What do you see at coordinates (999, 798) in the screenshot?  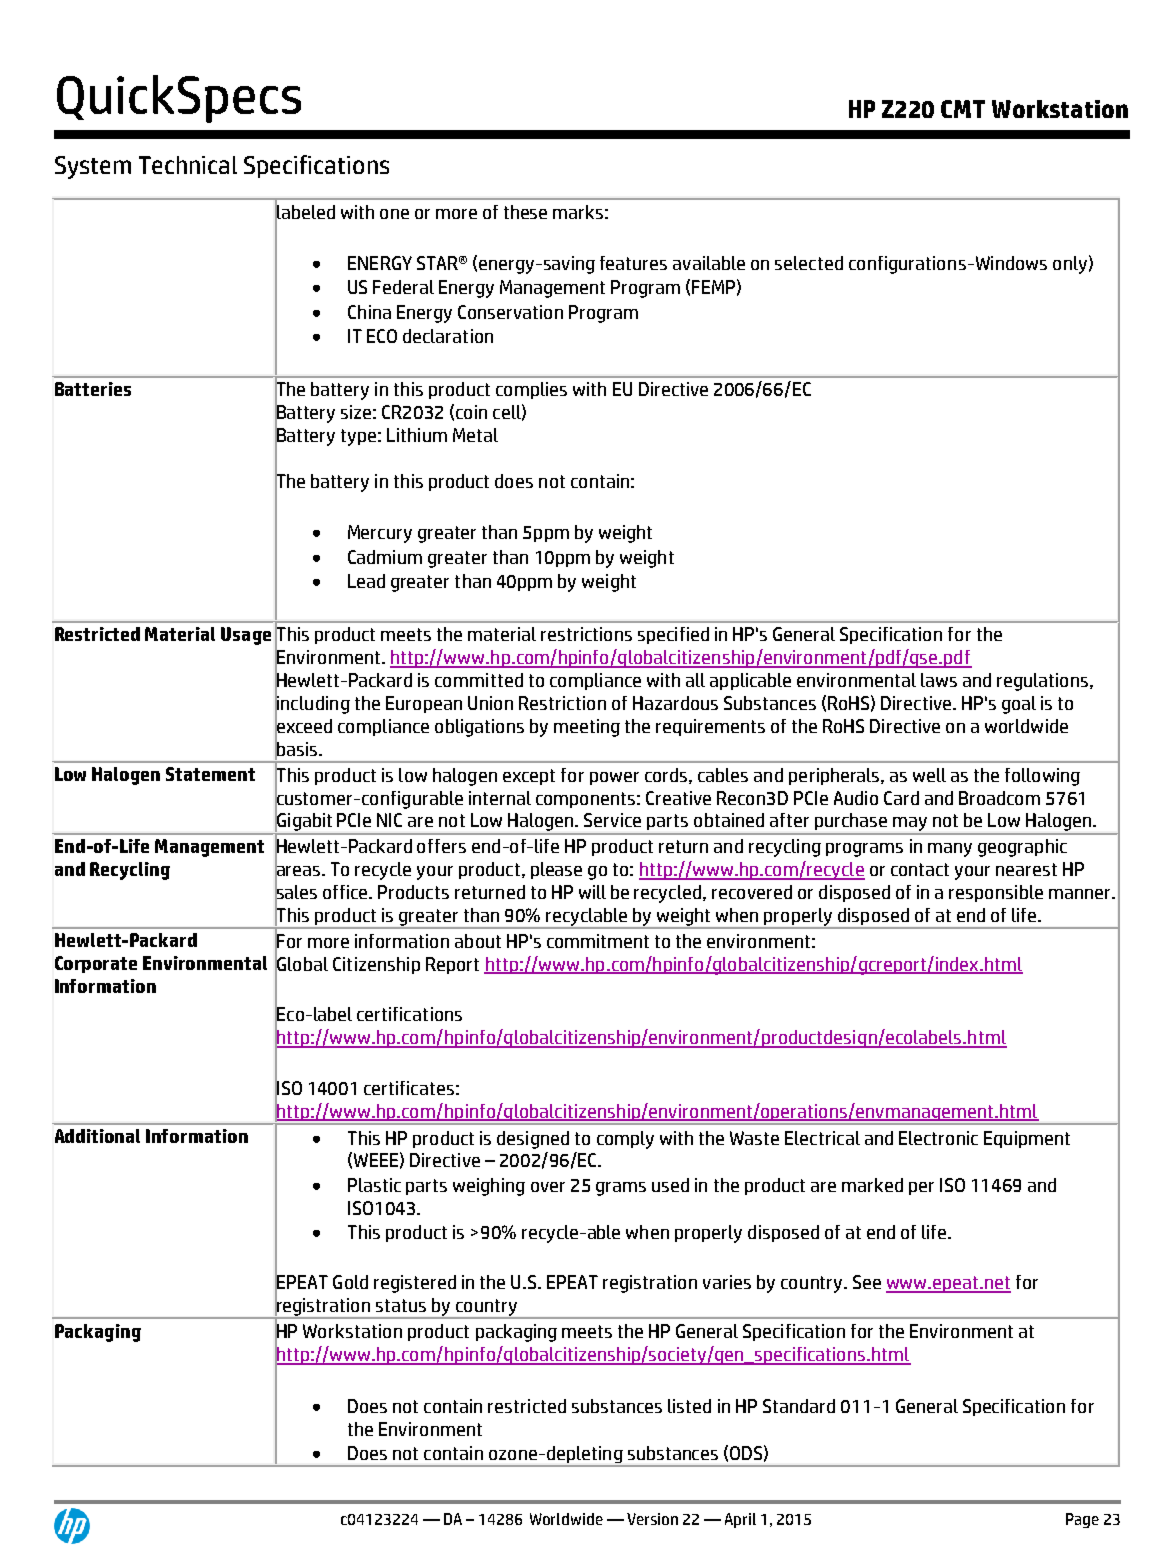 I see `Broadcom` at bounding box center [999, 798].
